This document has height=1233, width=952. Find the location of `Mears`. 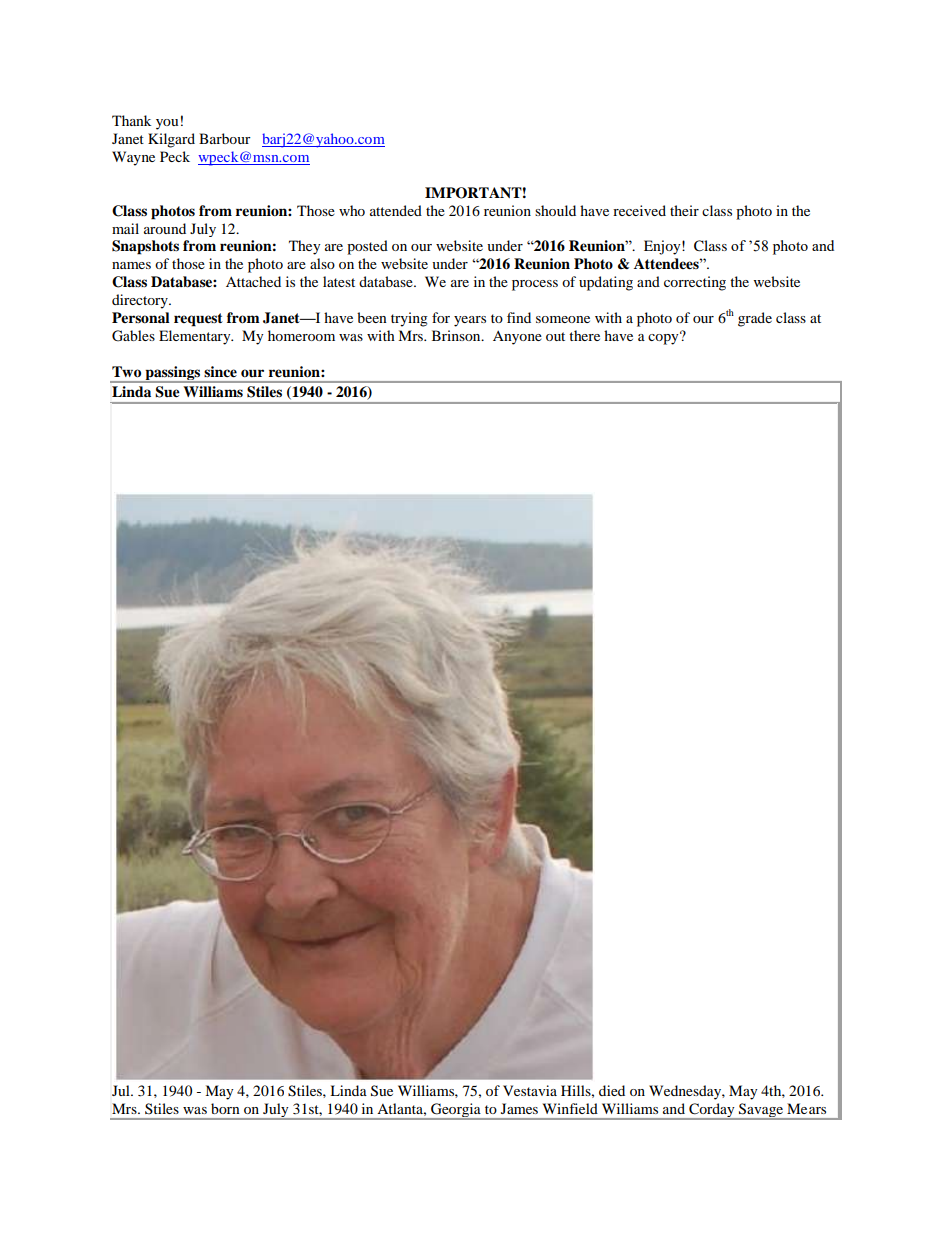

Mears is located at coordinates (806, 1108).
